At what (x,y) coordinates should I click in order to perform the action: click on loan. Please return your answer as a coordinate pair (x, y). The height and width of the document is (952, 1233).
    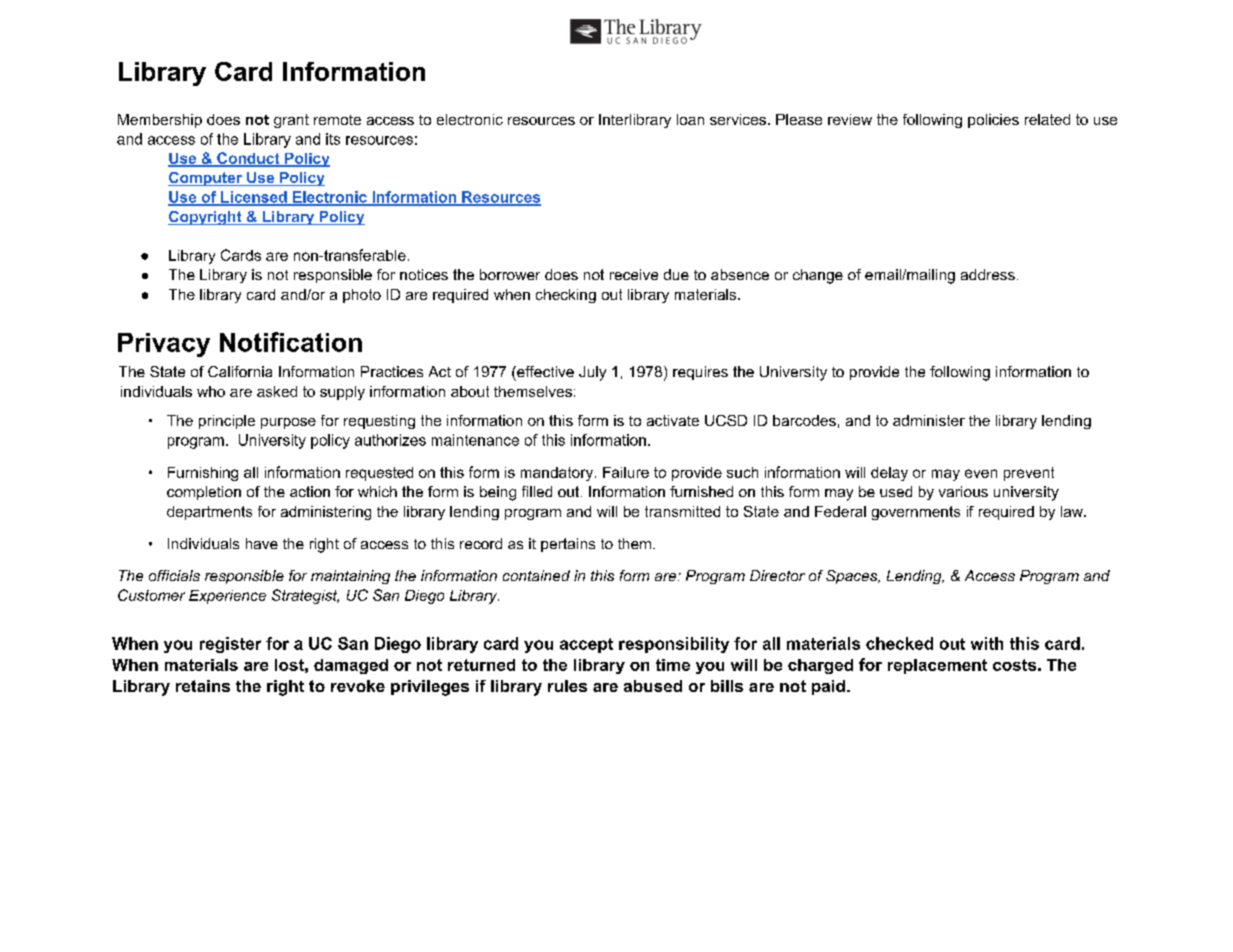
    Looking at the image, I should click on (690, 119).
